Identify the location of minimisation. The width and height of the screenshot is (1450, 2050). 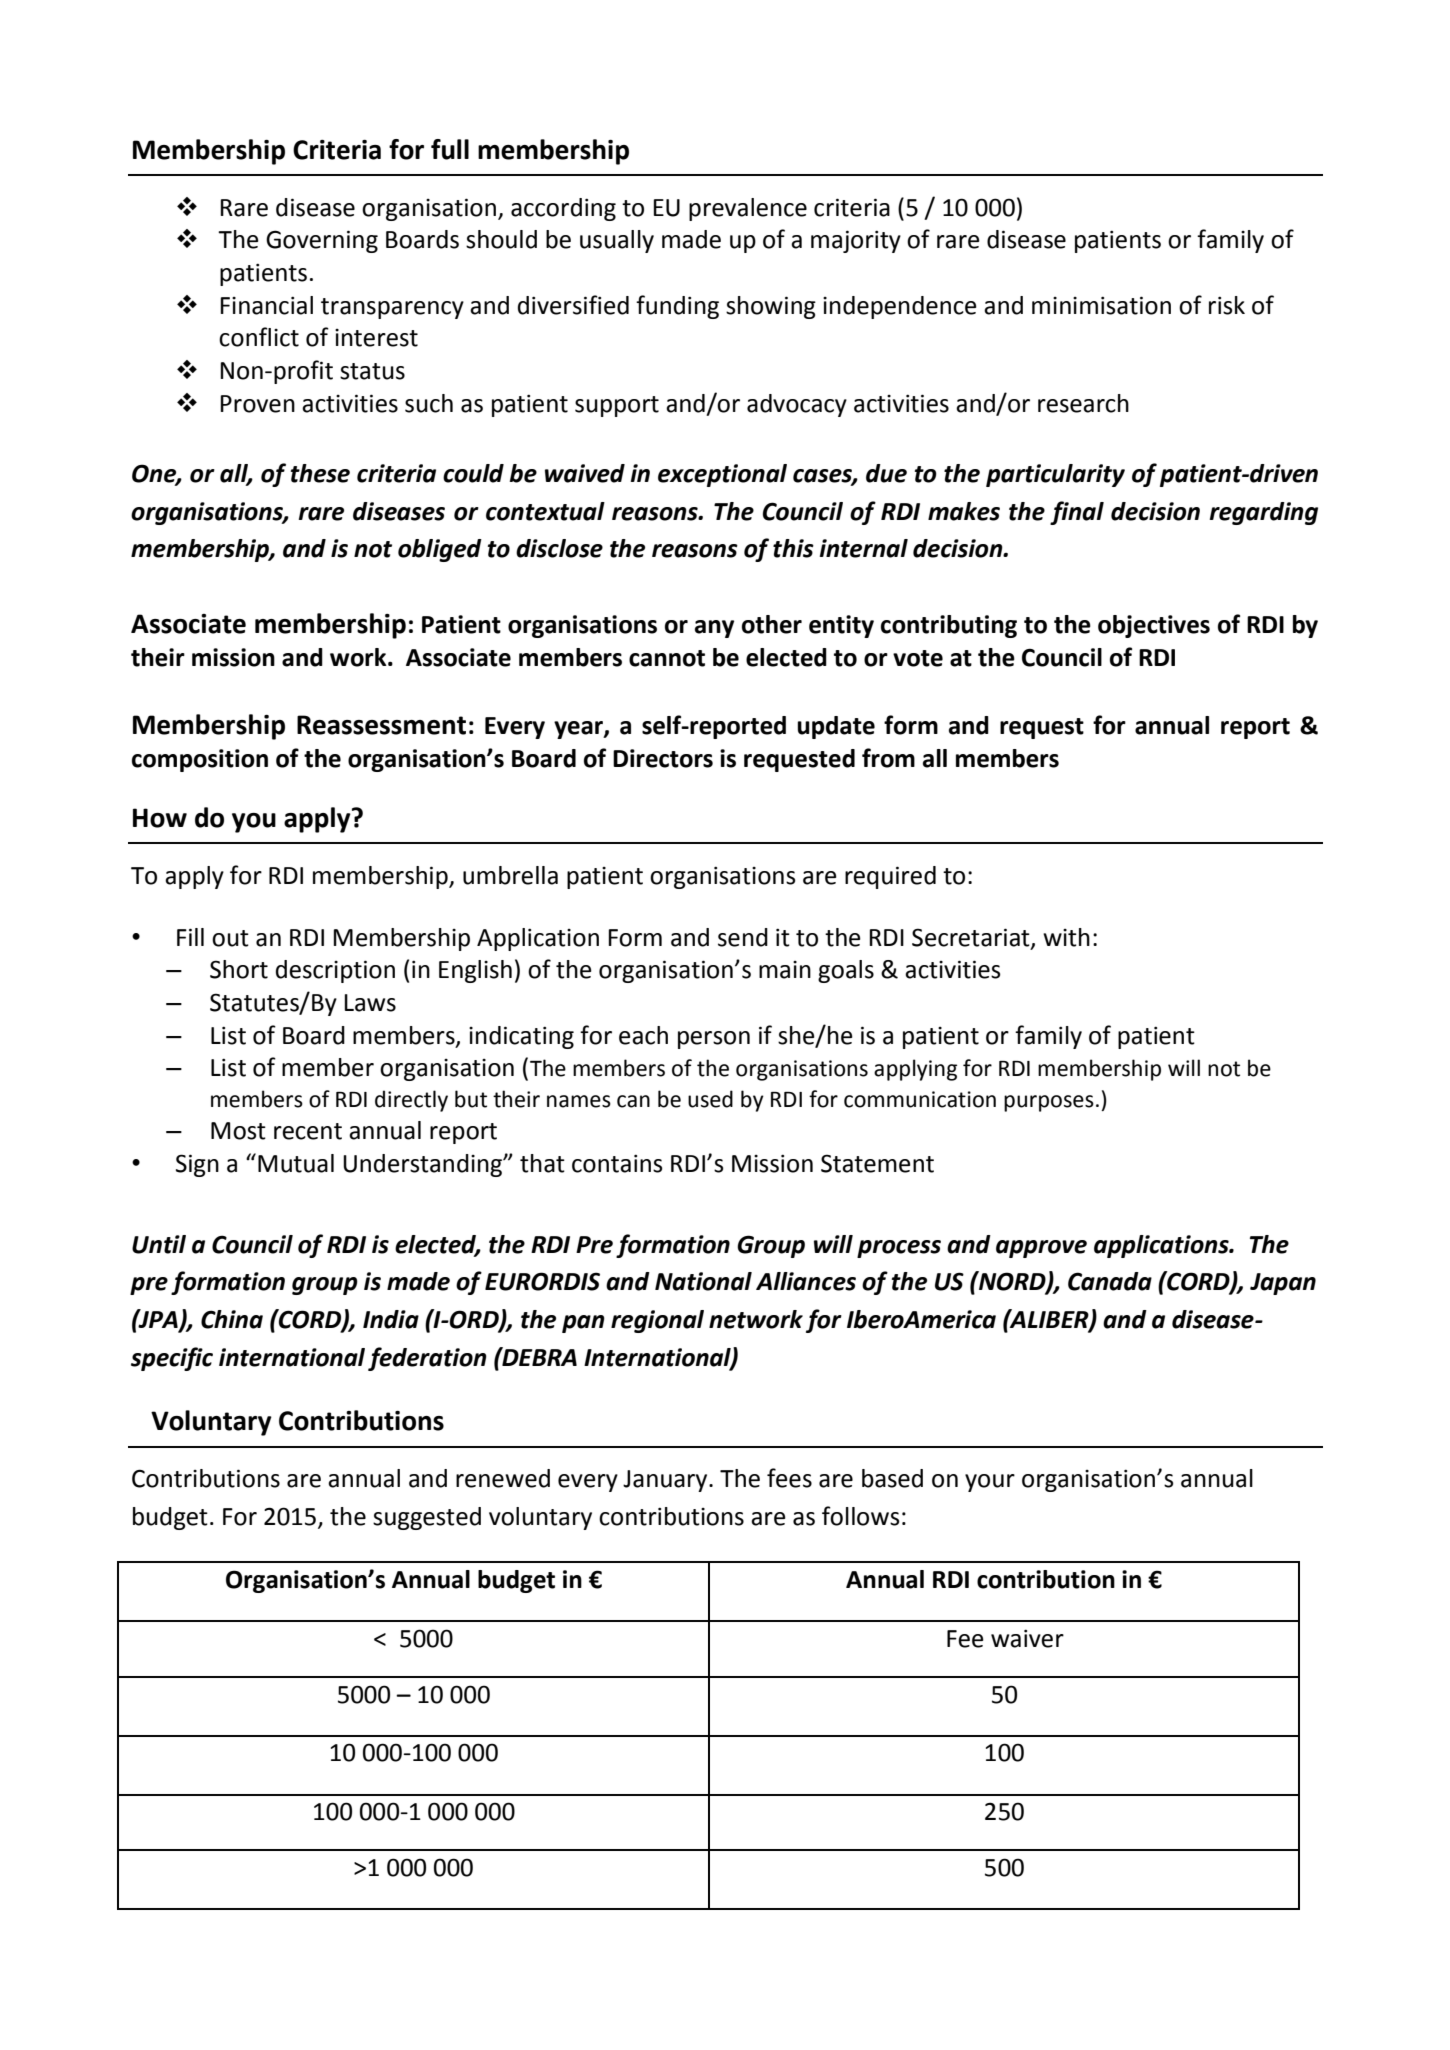
(1101, 305).
